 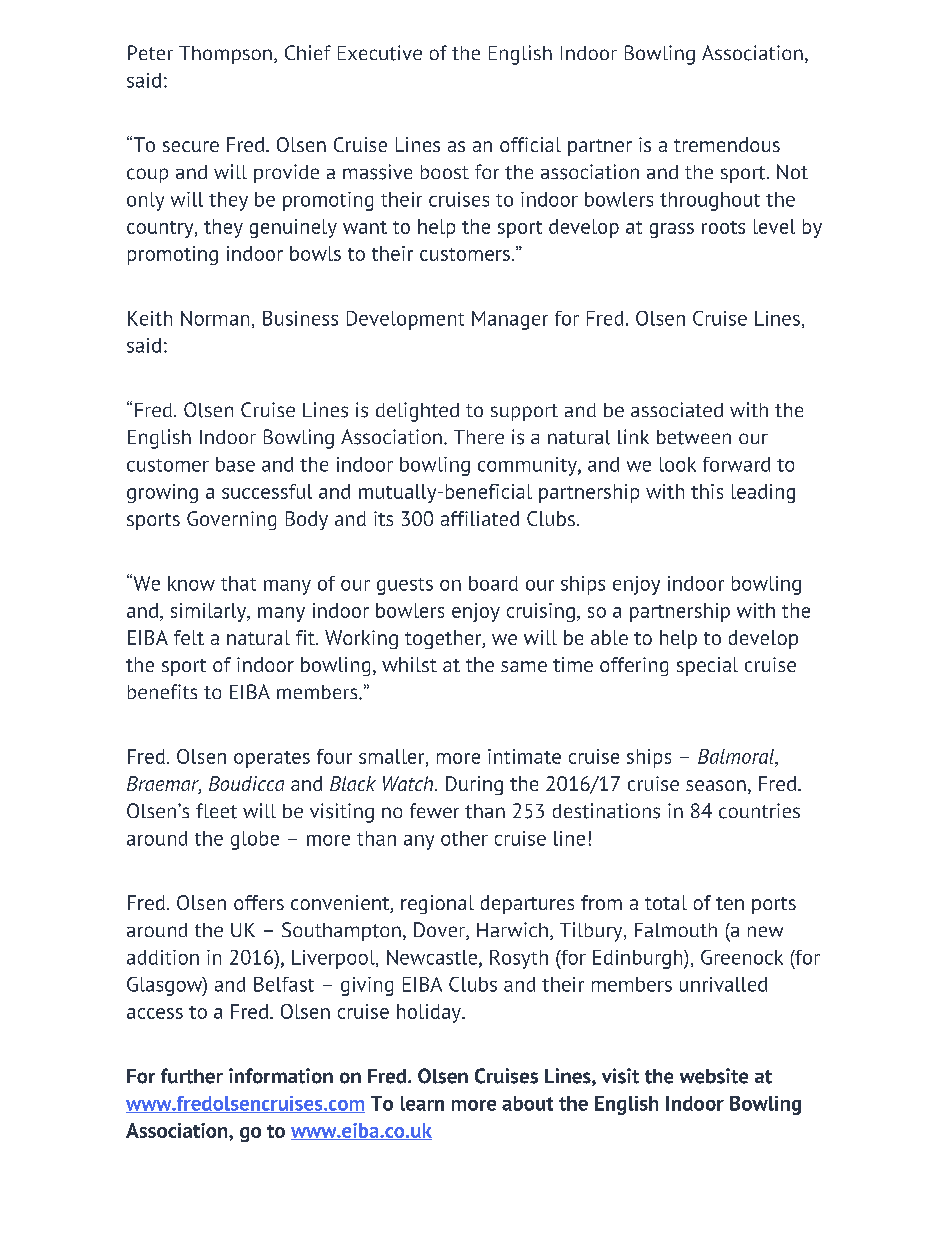 What do you see at coordinates (530, 144) in the image?
I see `official` at bounding box center [530, 144].
